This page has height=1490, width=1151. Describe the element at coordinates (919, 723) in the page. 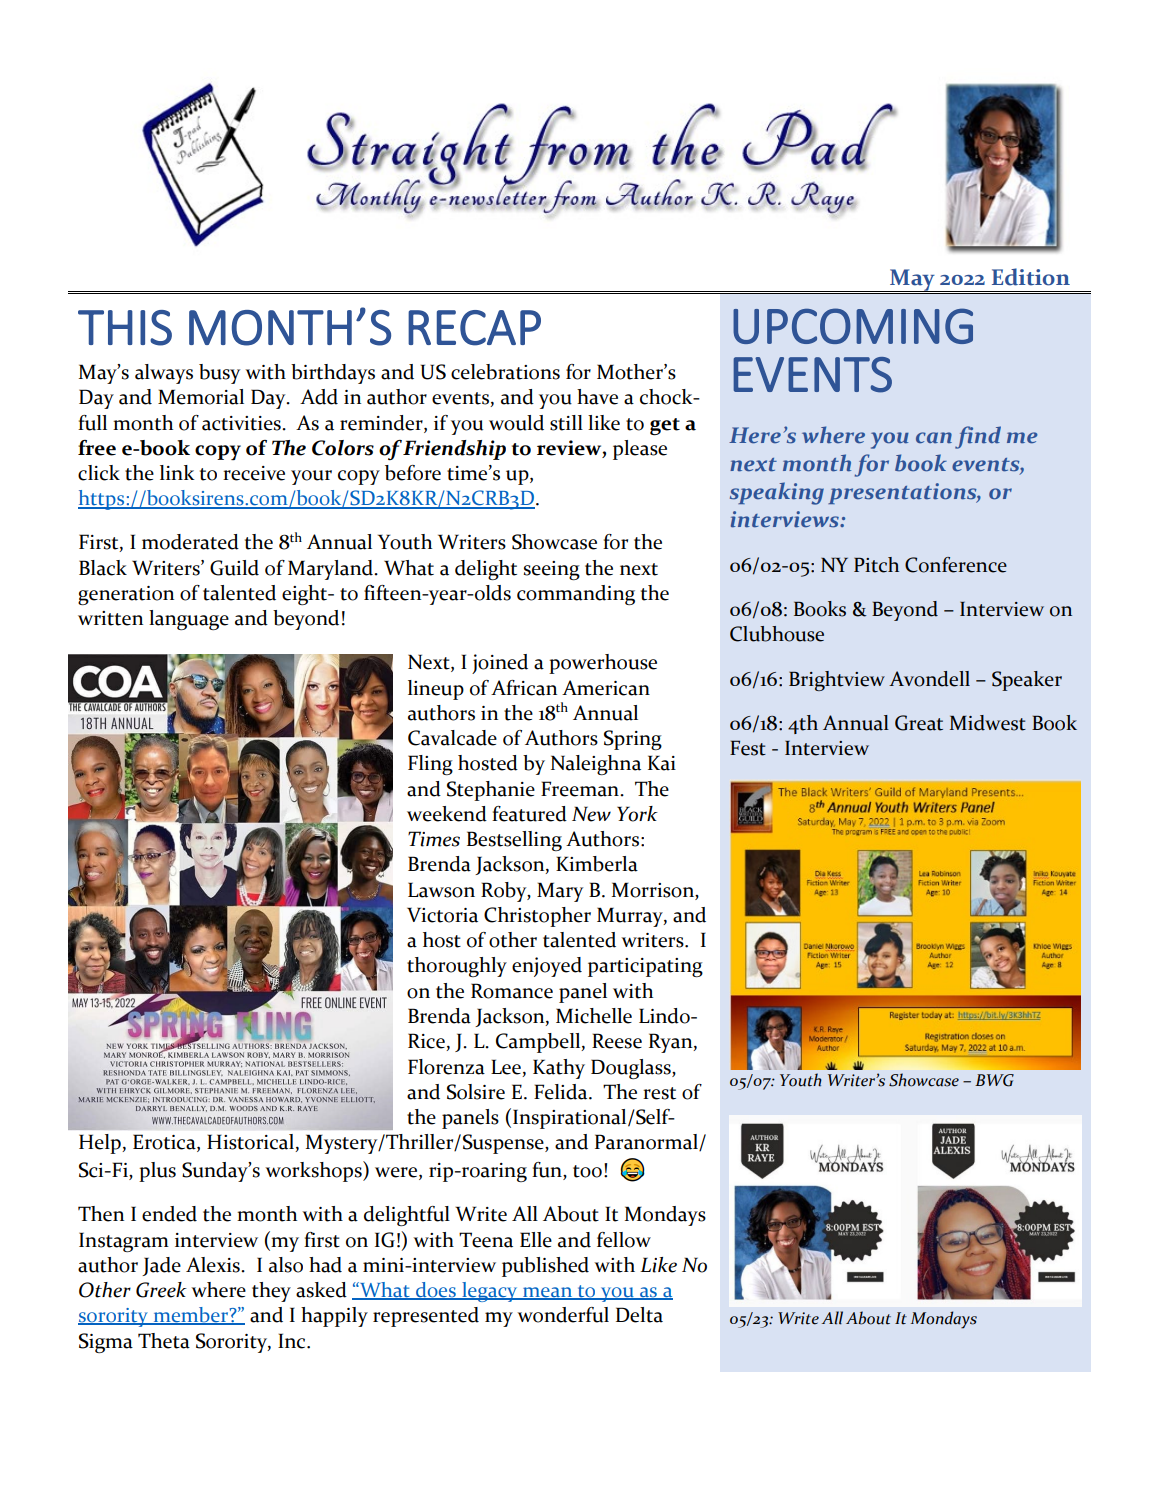

I see `Great` at that location.
